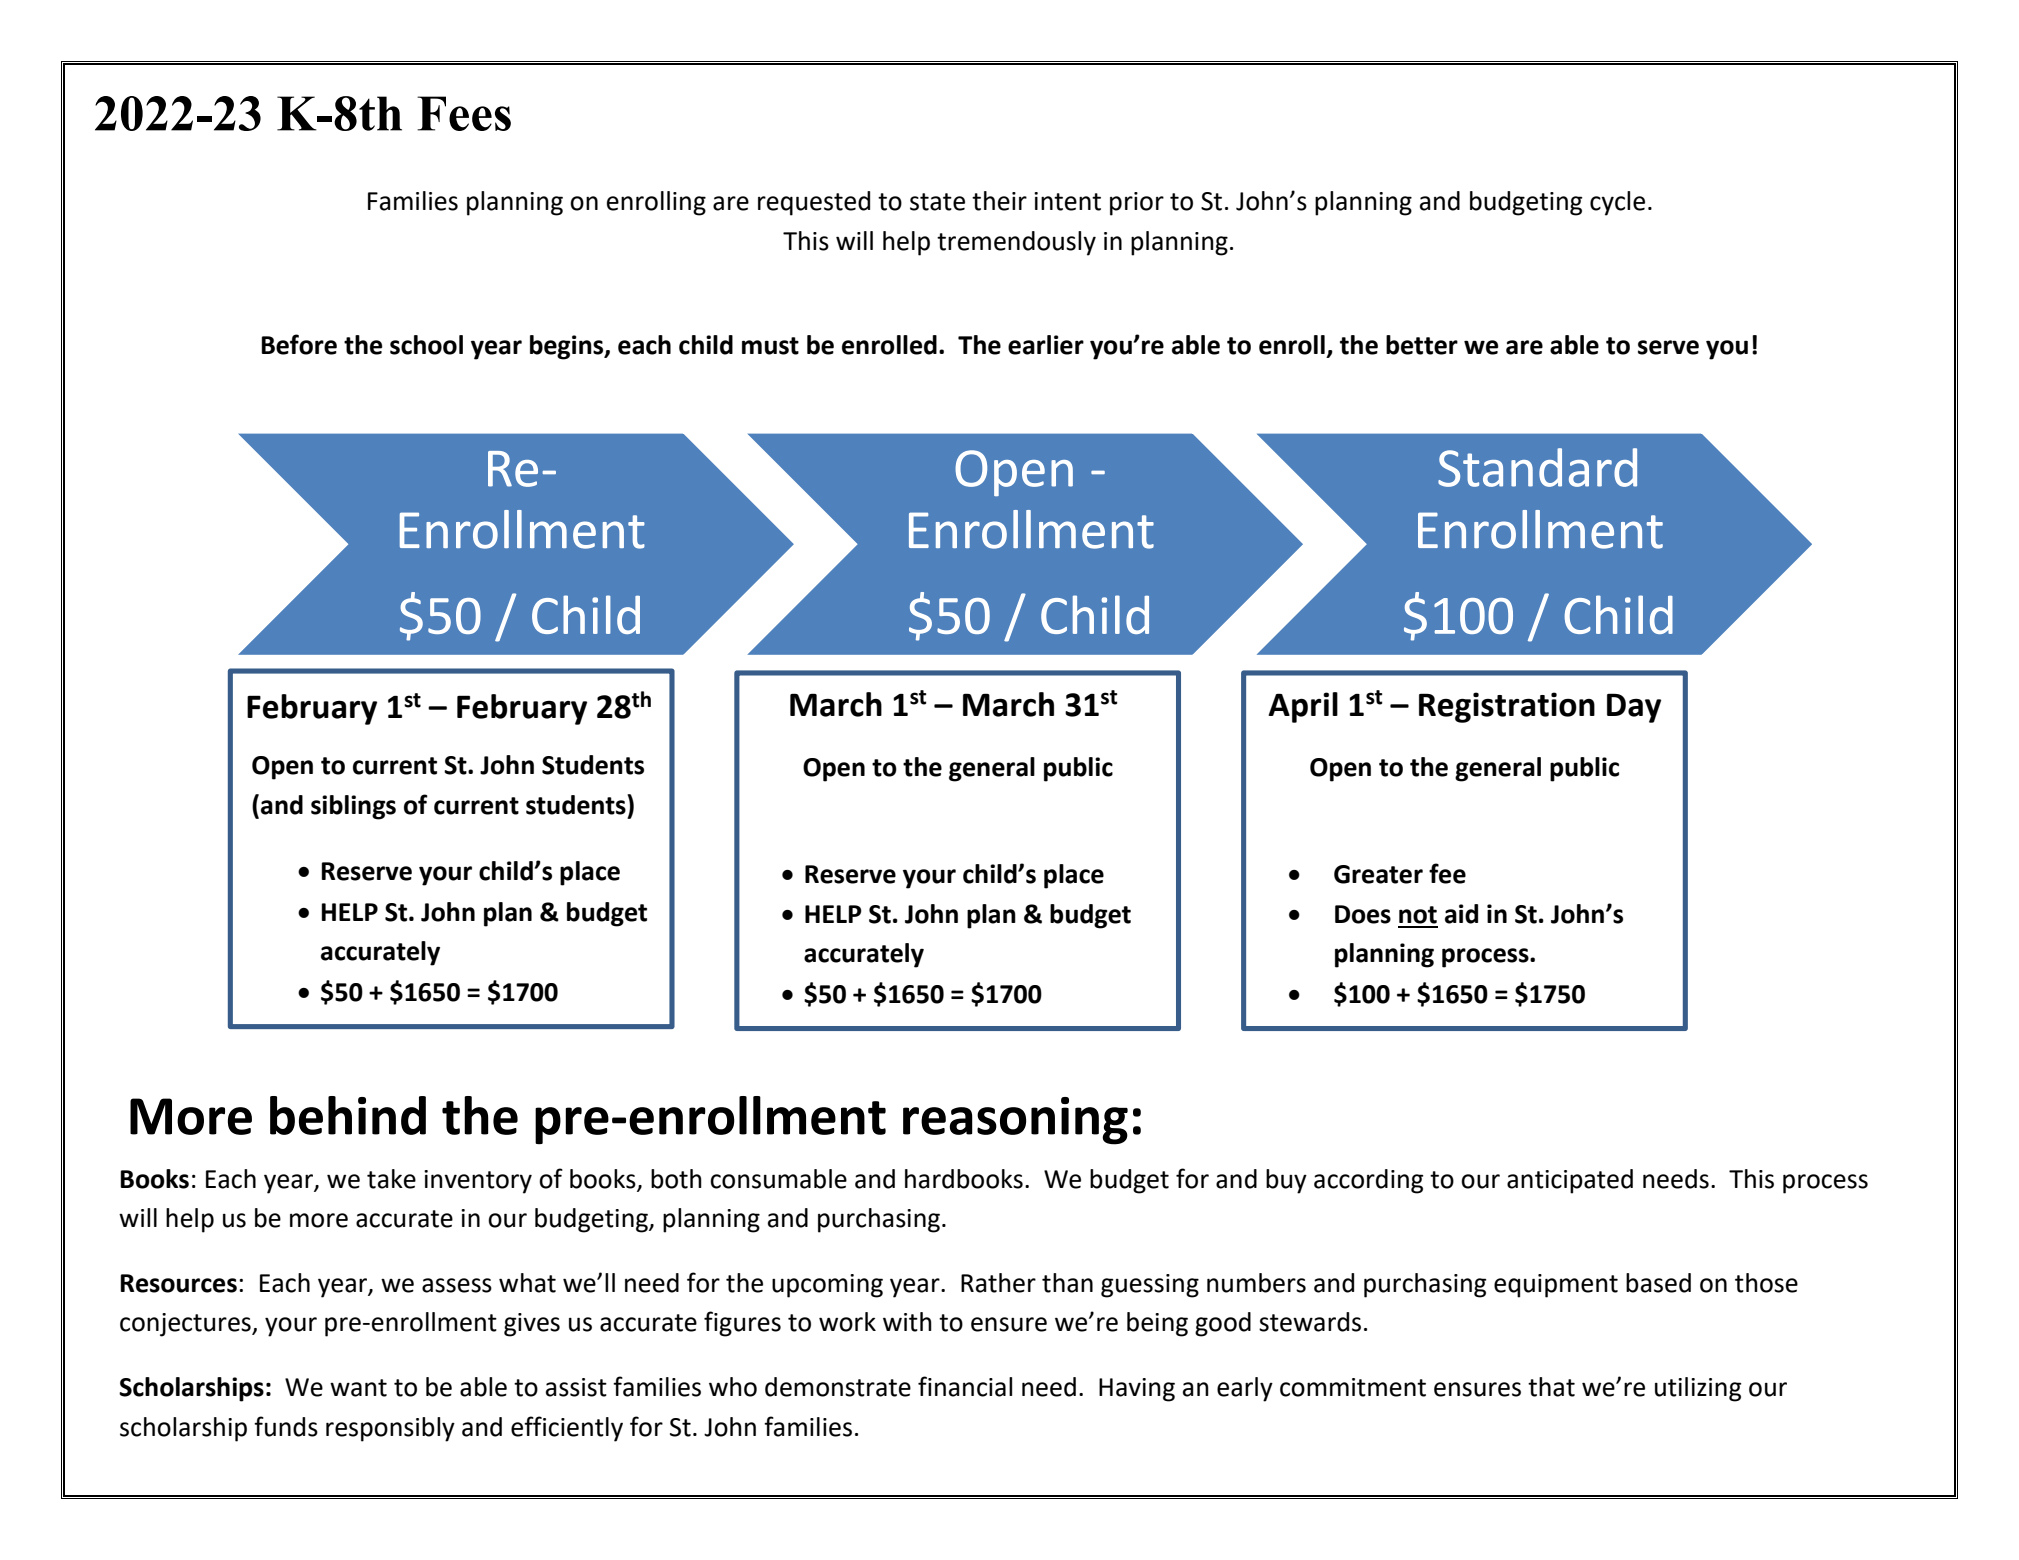 The width and height of the image is (2019, 1560). Describe the element at coordinates (999, 201) in the image. I see `their` at that location.
